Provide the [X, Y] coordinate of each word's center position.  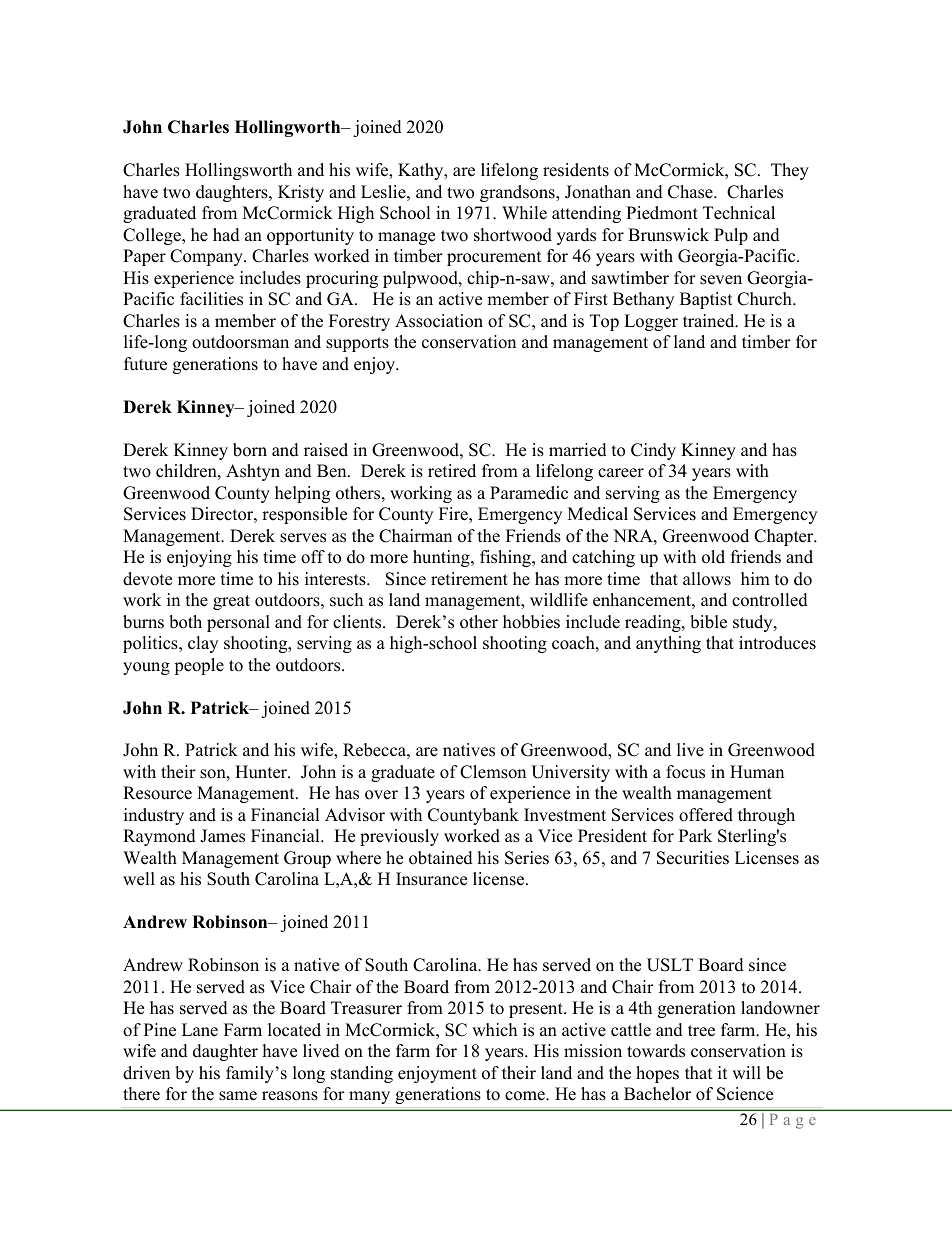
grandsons [518, 193]
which [494, 1030]
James [222, 836]
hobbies [531, 622]
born [250, 450]
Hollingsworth [238, 171]
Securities [693, 858]
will [746, 1072]
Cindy [653, 451]
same [238, 1096]
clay [203, 644]
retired [452, 471]
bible [708, 622]
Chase [691, 192]
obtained [441, 858]
